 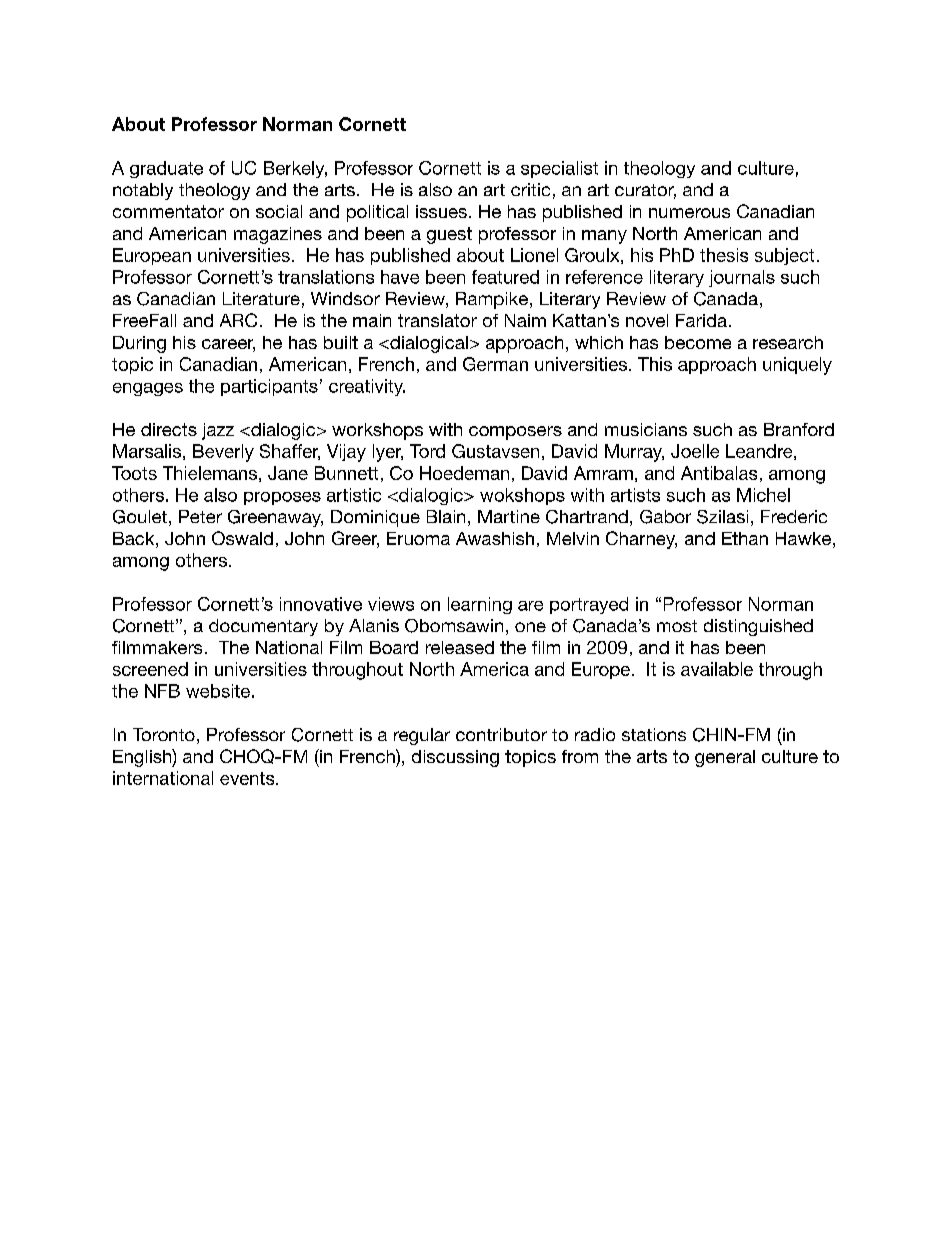 What do you see at coordinates (441, 211) in the document?
I see `issues` at bounding box center [441, 211].
